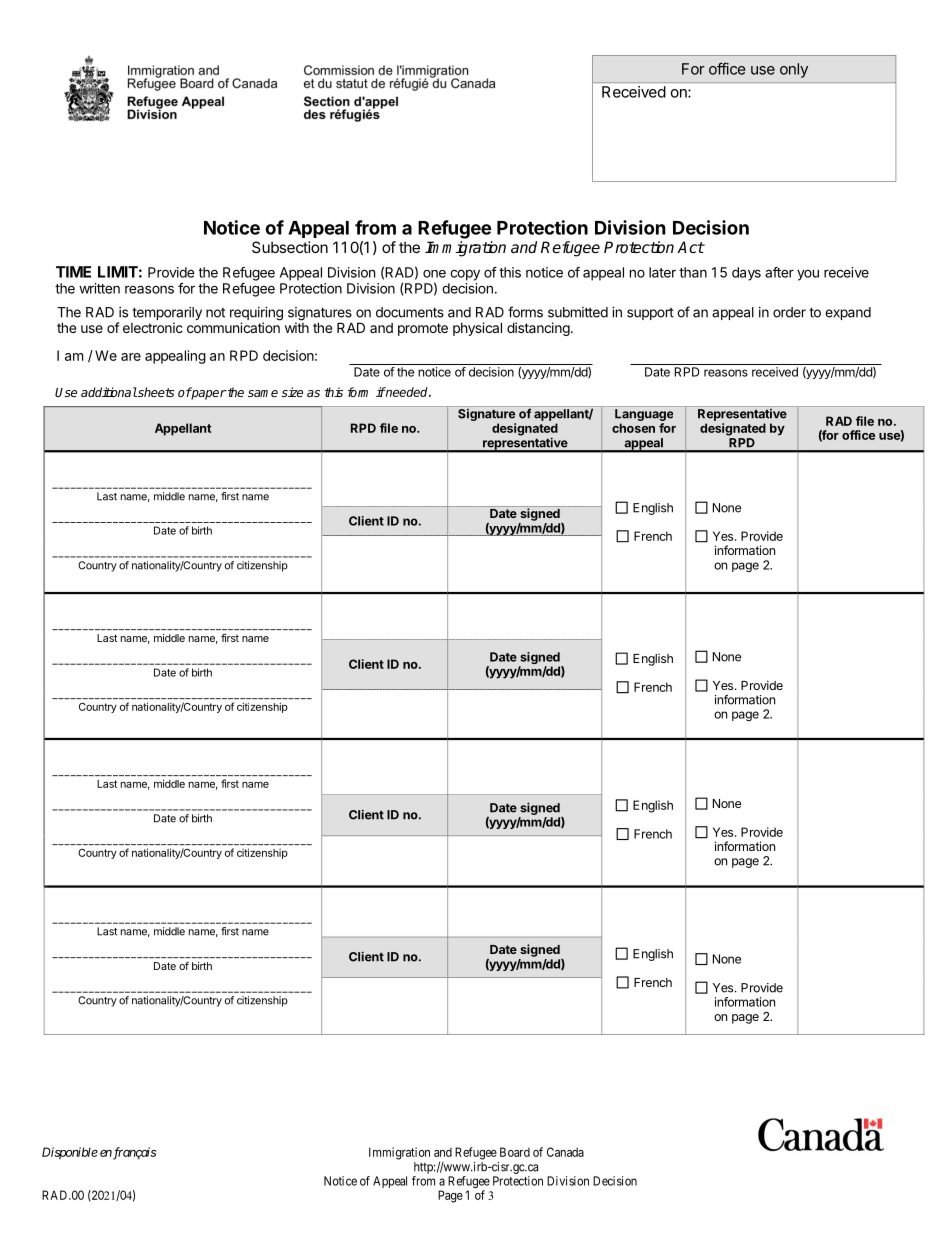  What do you see at coordinates (515, 1152) in the screenshot?
I see `Board` at bounding box center [515, 1152].
